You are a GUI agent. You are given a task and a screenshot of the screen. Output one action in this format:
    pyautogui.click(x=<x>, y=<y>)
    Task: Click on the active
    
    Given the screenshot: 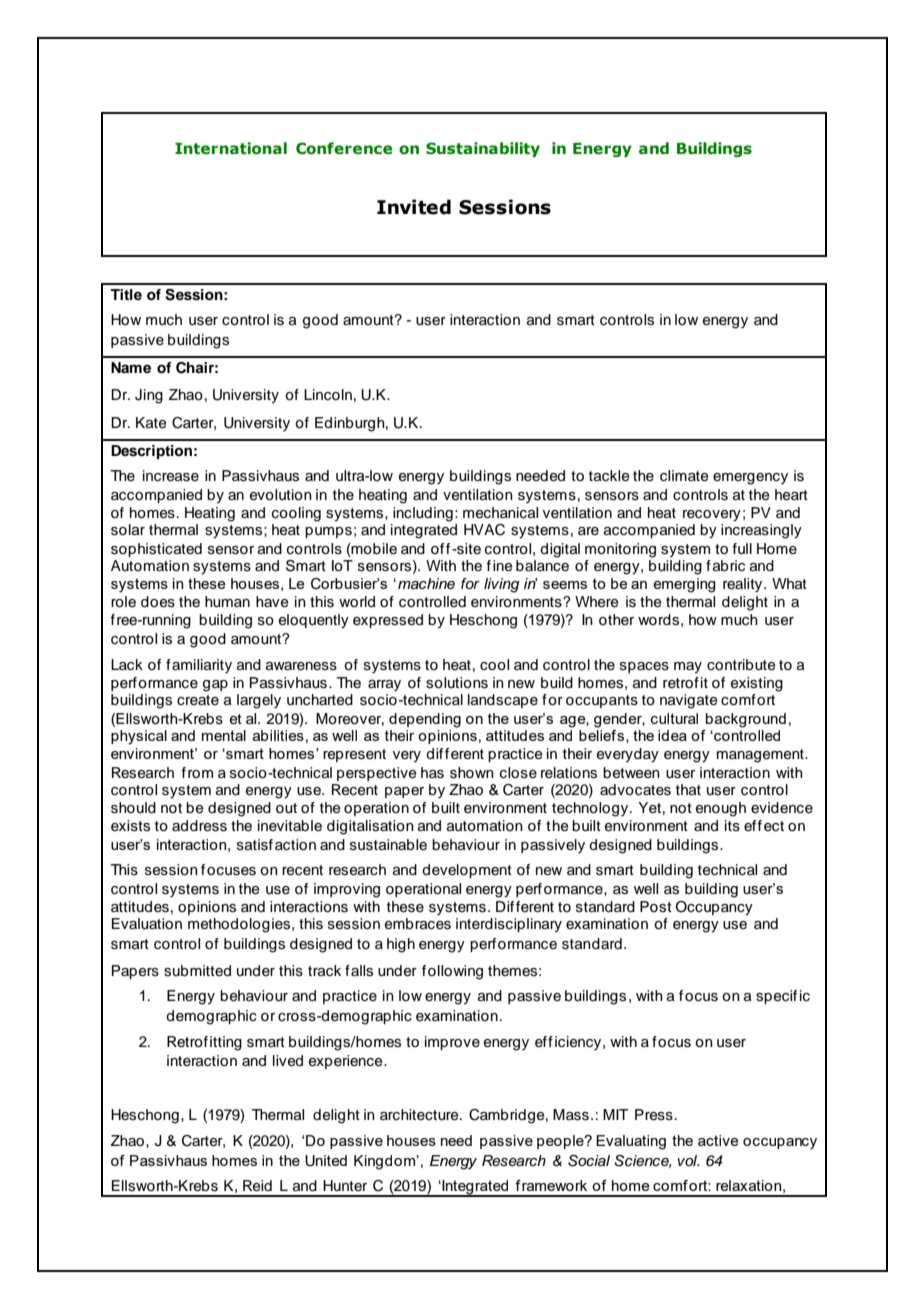 What is the action you would take?
    pyautogui.click(x=718, y=1140)
